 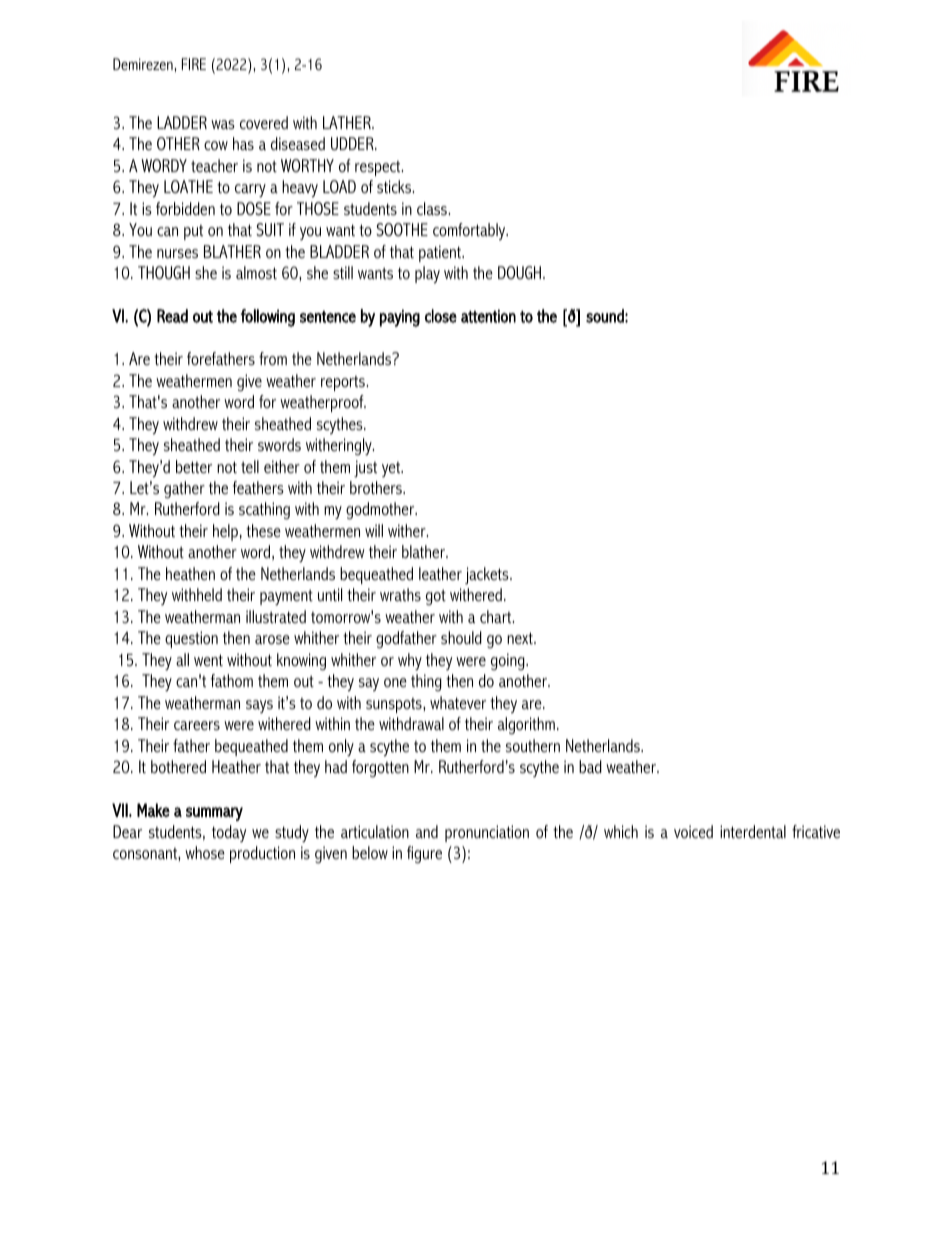 I want to click on jackets, so click(x=488, y=576).
